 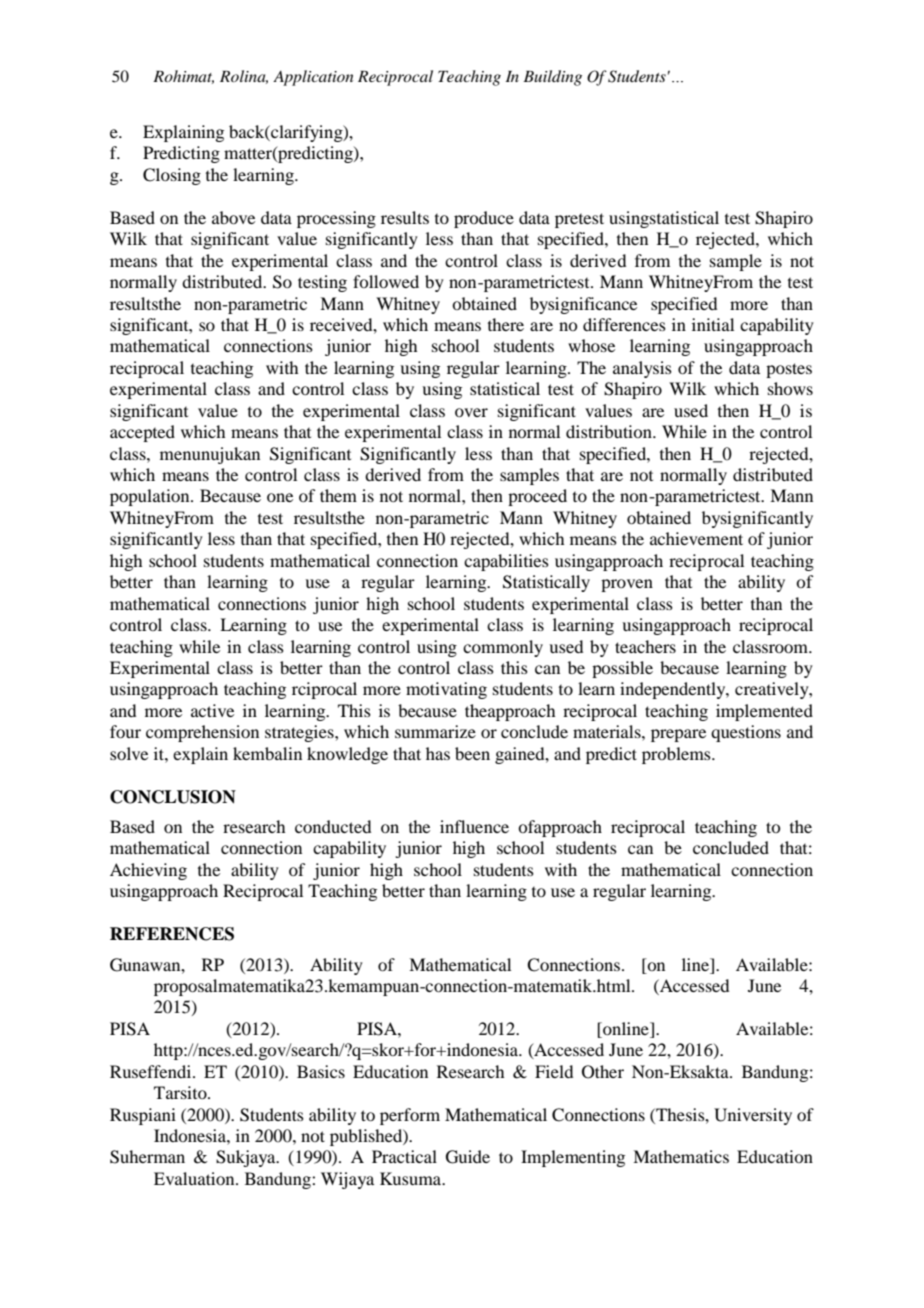 I want to click on commonly, so click(x=503, y=648).
